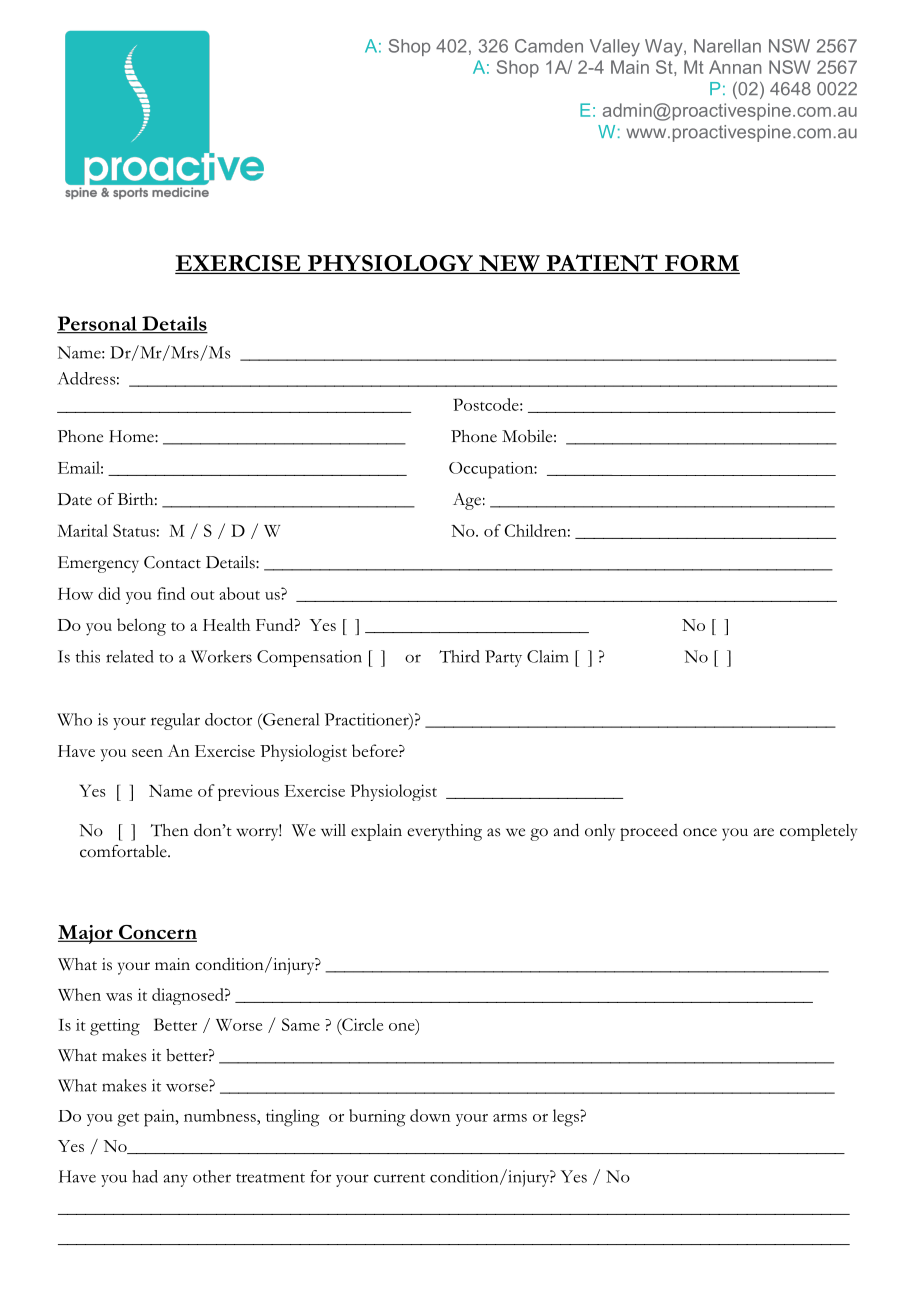 The width and height of the screenshot is (924, 1308). Describe the element at coordinates (430, 1115) in the screenshot. I see `down` at that location.
